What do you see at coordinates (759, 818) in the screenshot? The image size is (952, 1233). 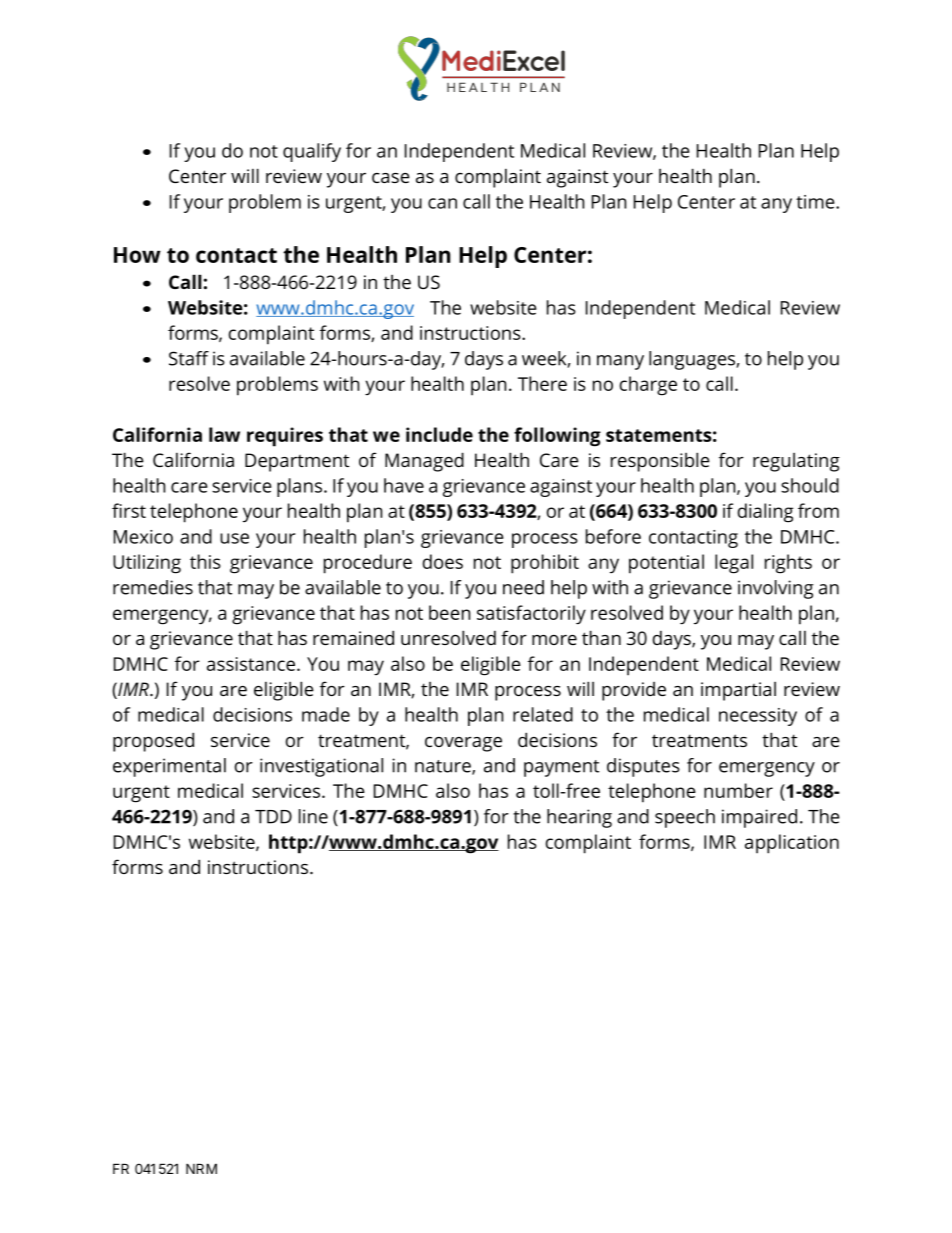 I see `impaired` at bounding box center [759, 818].
